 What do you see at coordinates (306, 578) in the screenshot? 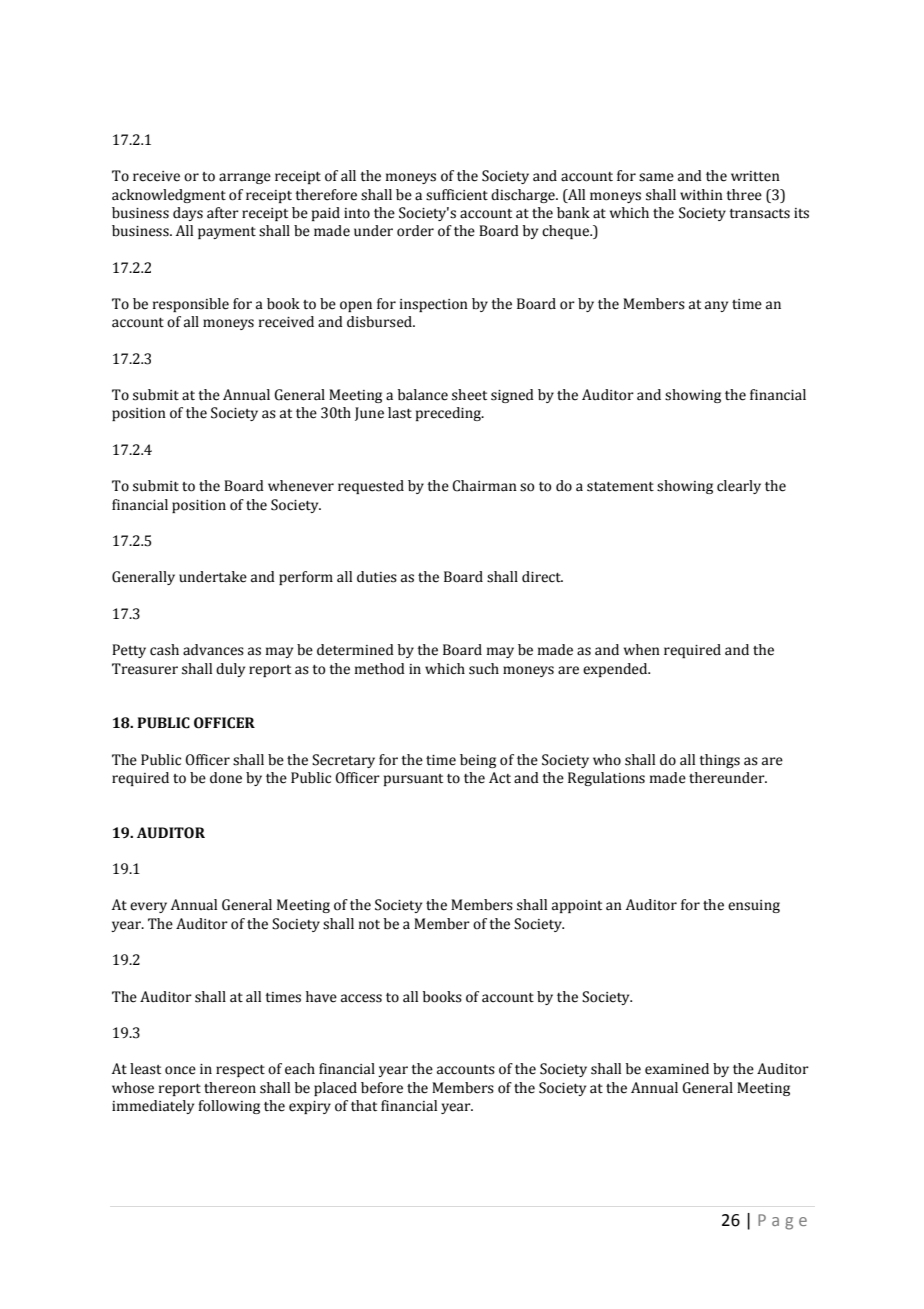
I see `perform` at bounding box center [306, 578].
